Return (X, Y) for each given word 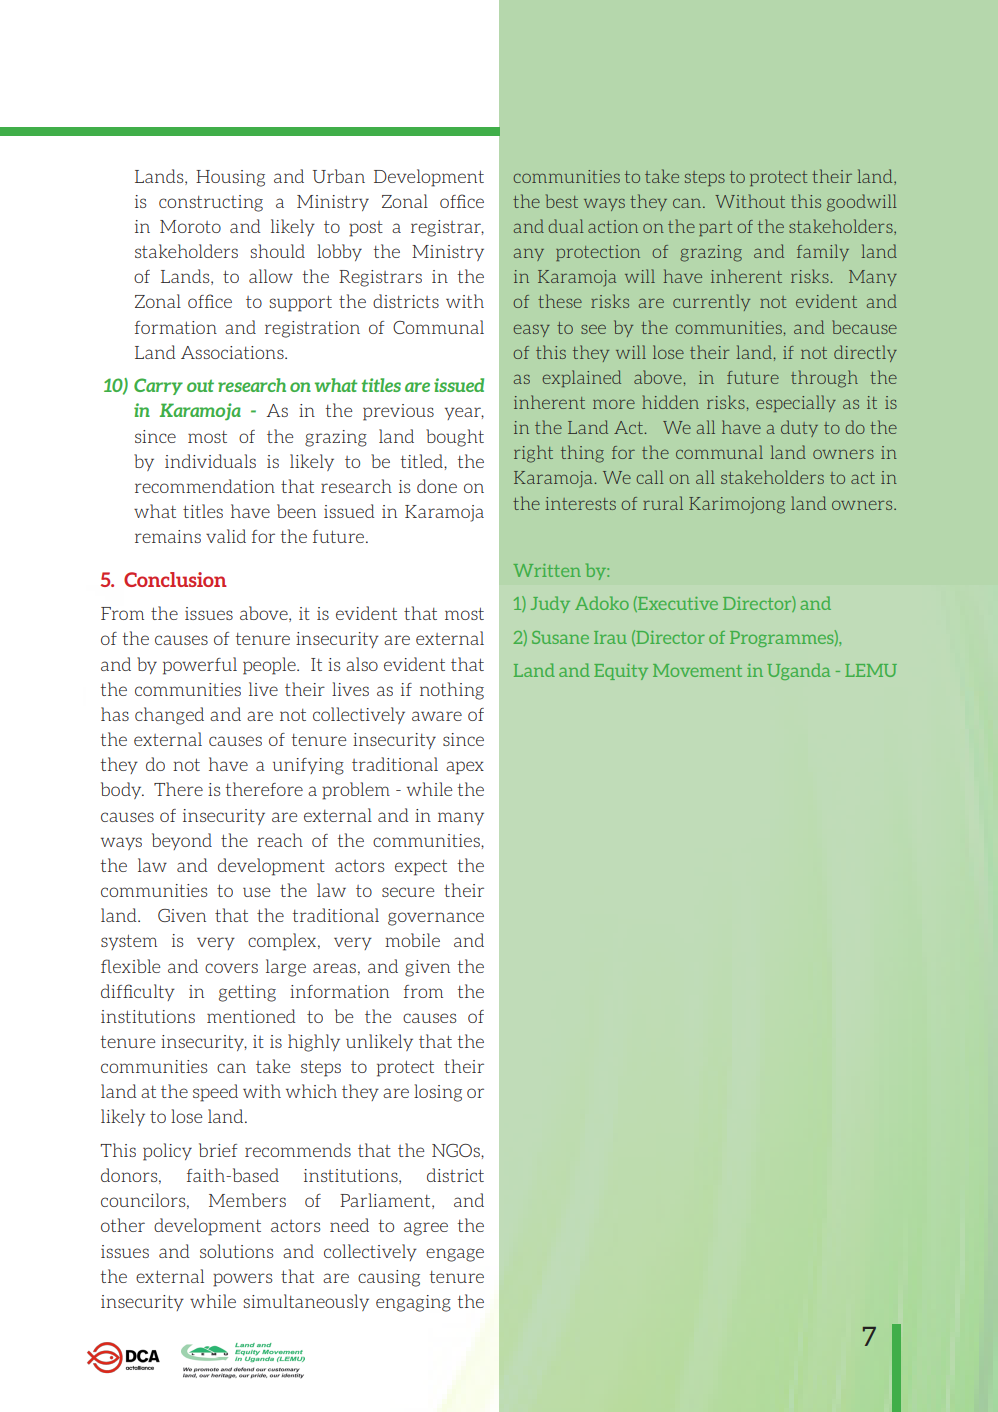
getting (247, 993)
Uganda (798, 671)
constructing (211, 203)
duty (799, 428)
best (562, 201)
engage (455, 1255)
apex (465, 768)
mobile (412, 940)
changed (169, 716)
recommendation (205, 486)
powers (243, 1280)
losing (438, 1093)
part (715, 228)
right (533, 454)
